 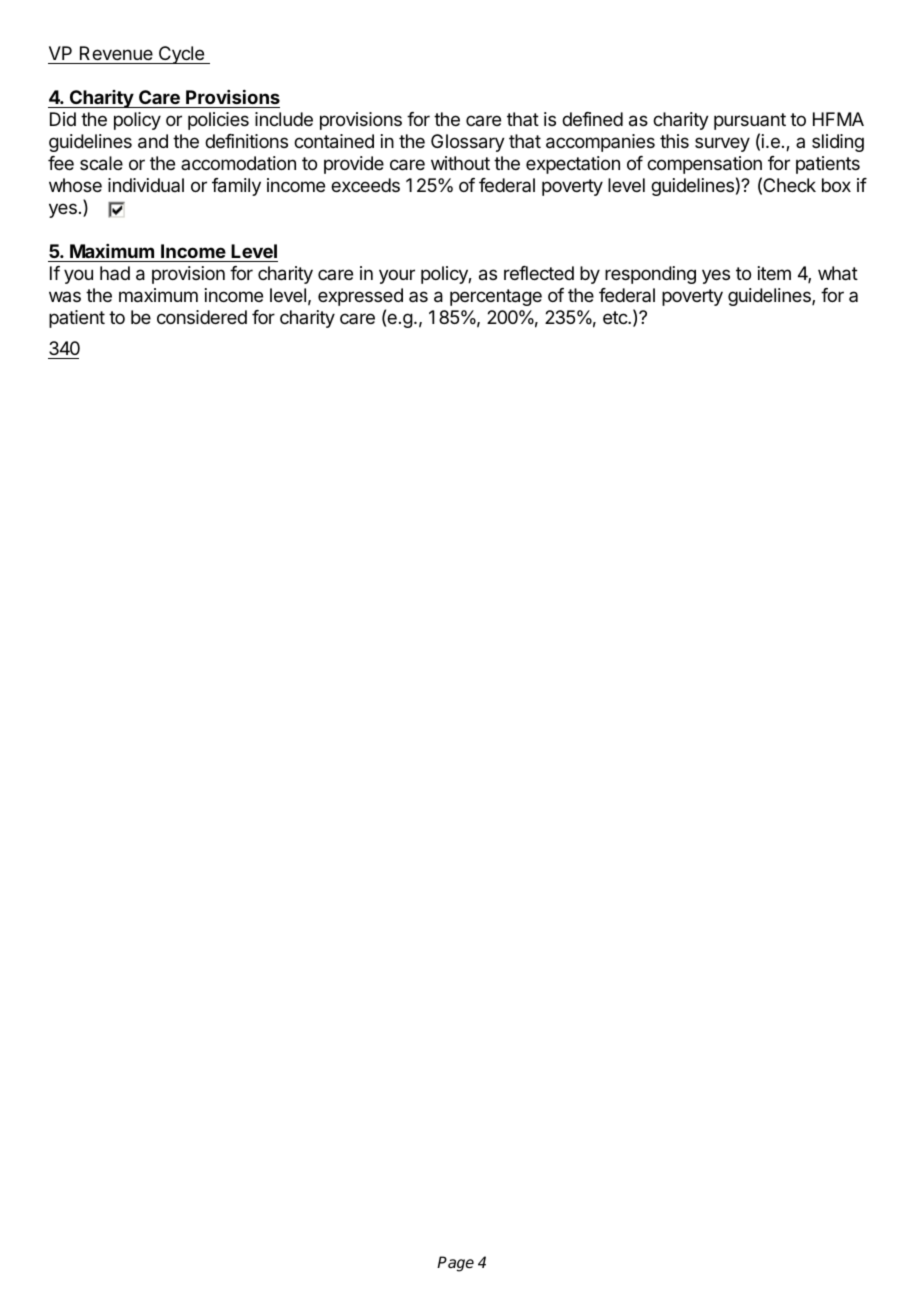 What do you see at coordinates (650, 275) in the page?
I see `responding` at bounding box center [650, 275].
